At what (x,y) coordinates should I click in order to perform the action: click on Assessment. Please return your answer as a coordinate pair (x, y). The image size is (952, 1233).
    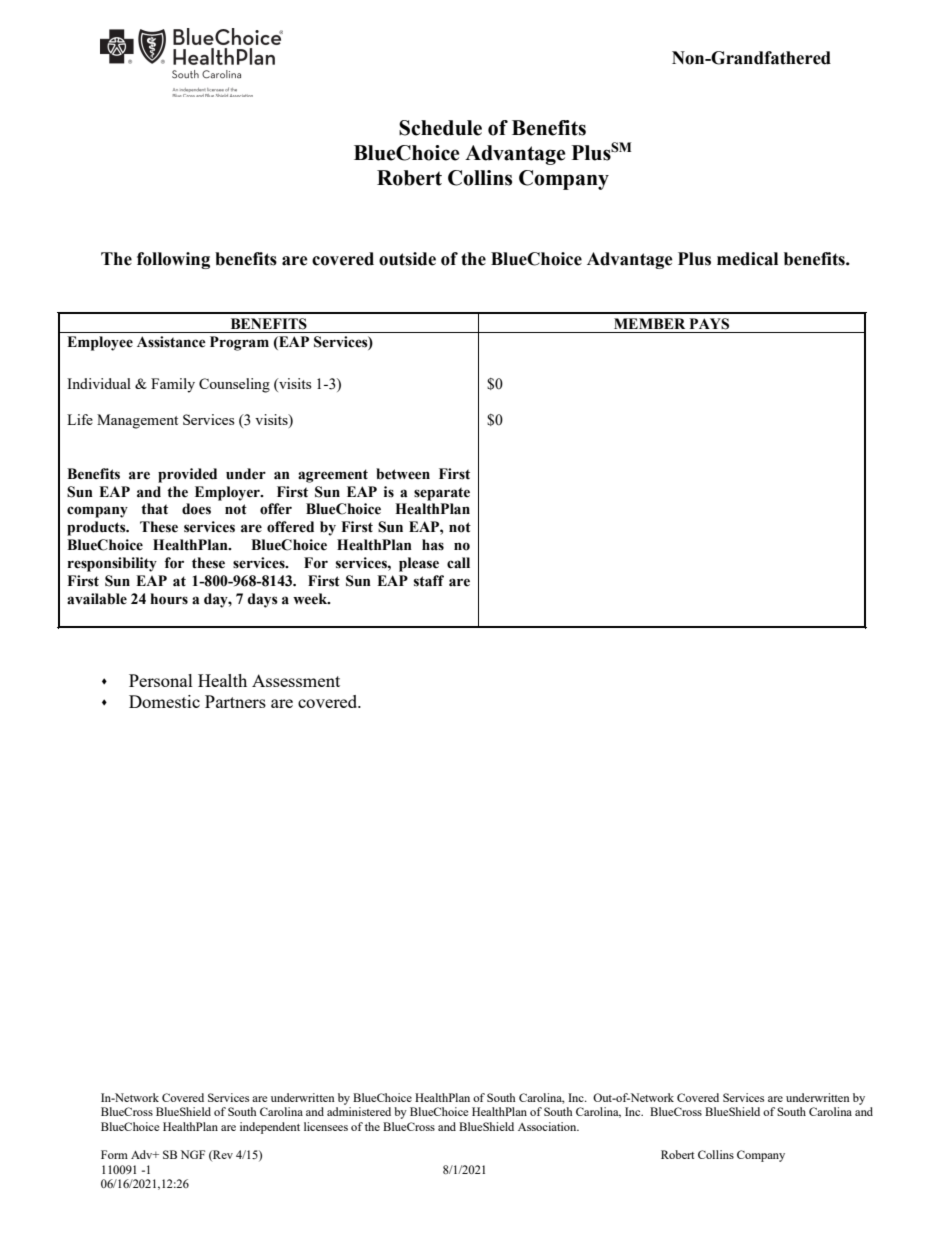
    Looking at the image, I should click on (296, 680).
